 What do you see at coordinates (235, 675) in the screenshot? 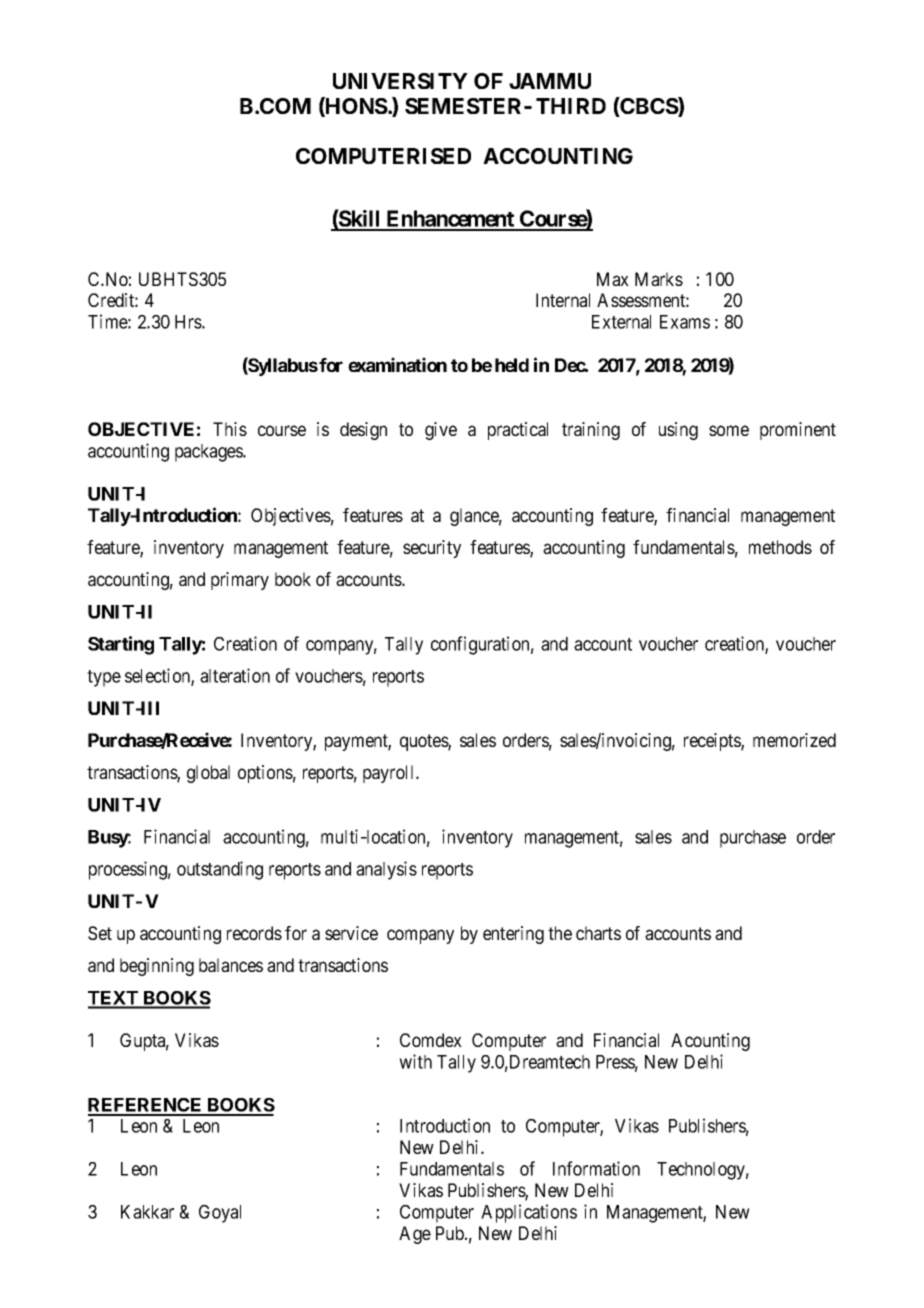
I see `alteration` at bounding box center [235, 675].
